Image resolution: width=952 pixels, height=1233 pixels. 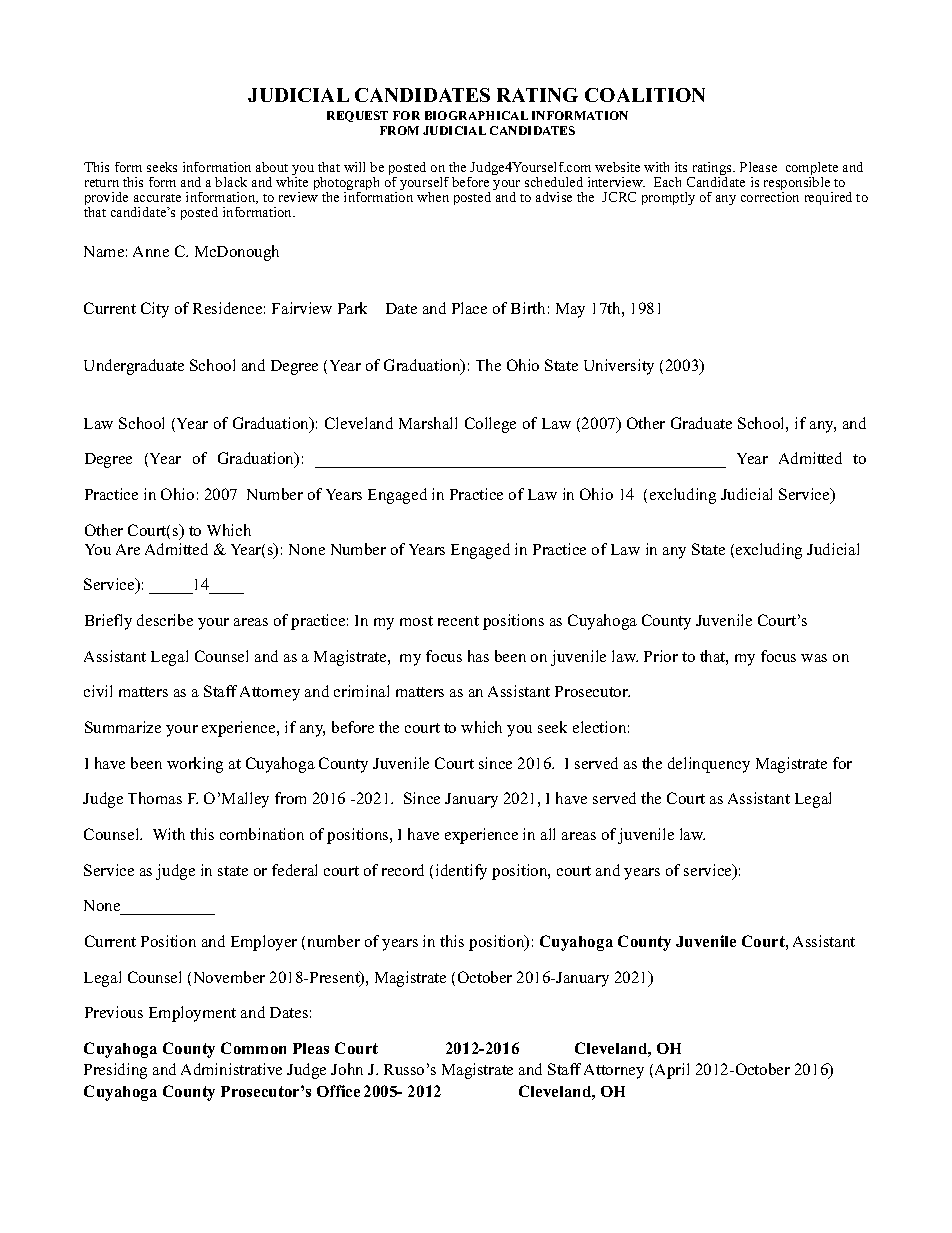 What do you see at coordinates (490, 425) in the screenshot?
I see `College` at bounding box center [490, 425].
